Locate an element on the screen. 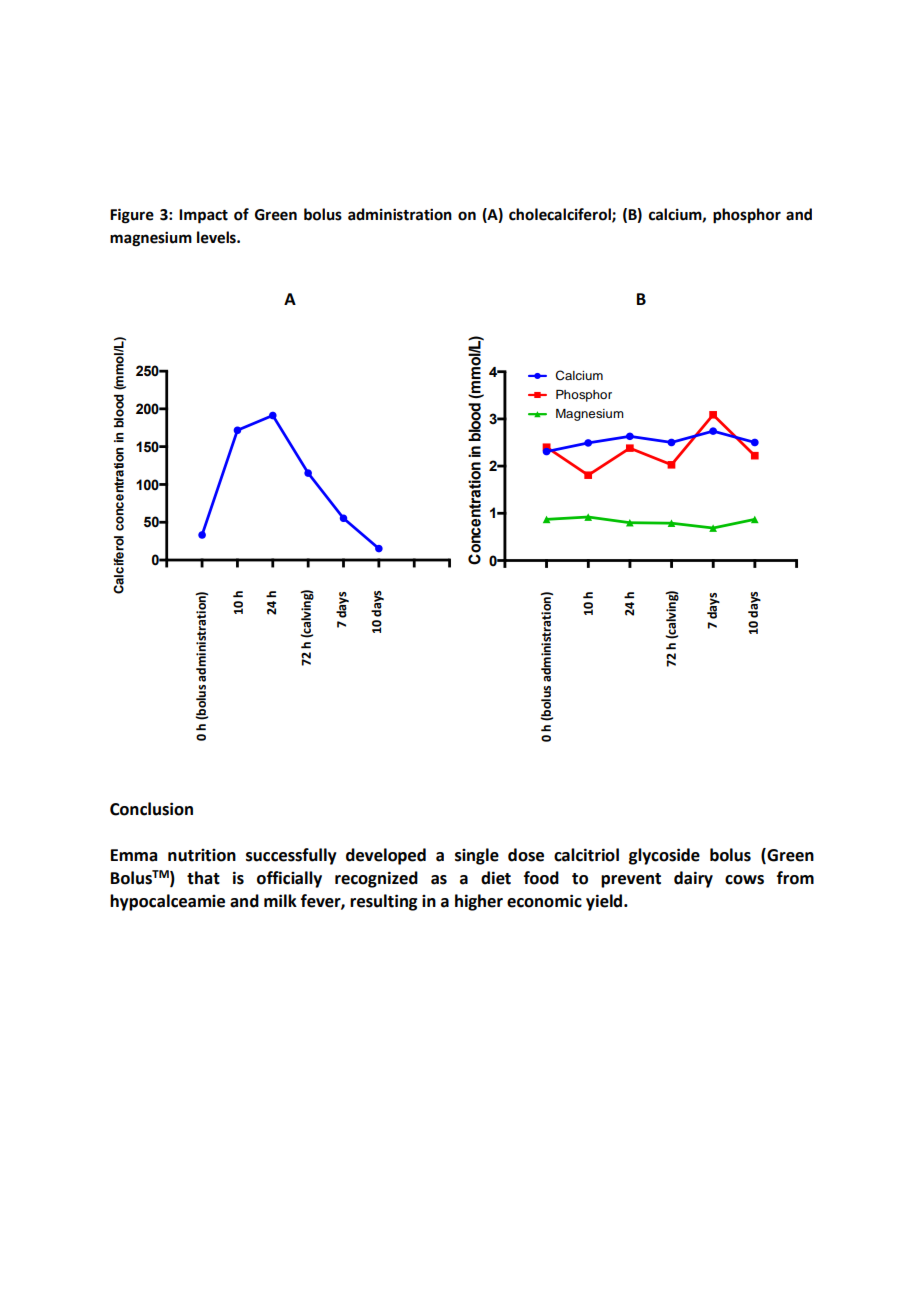 The height and width of the screenshot is (1308, 924). Conclusion is located at coordinates (151, 809).
